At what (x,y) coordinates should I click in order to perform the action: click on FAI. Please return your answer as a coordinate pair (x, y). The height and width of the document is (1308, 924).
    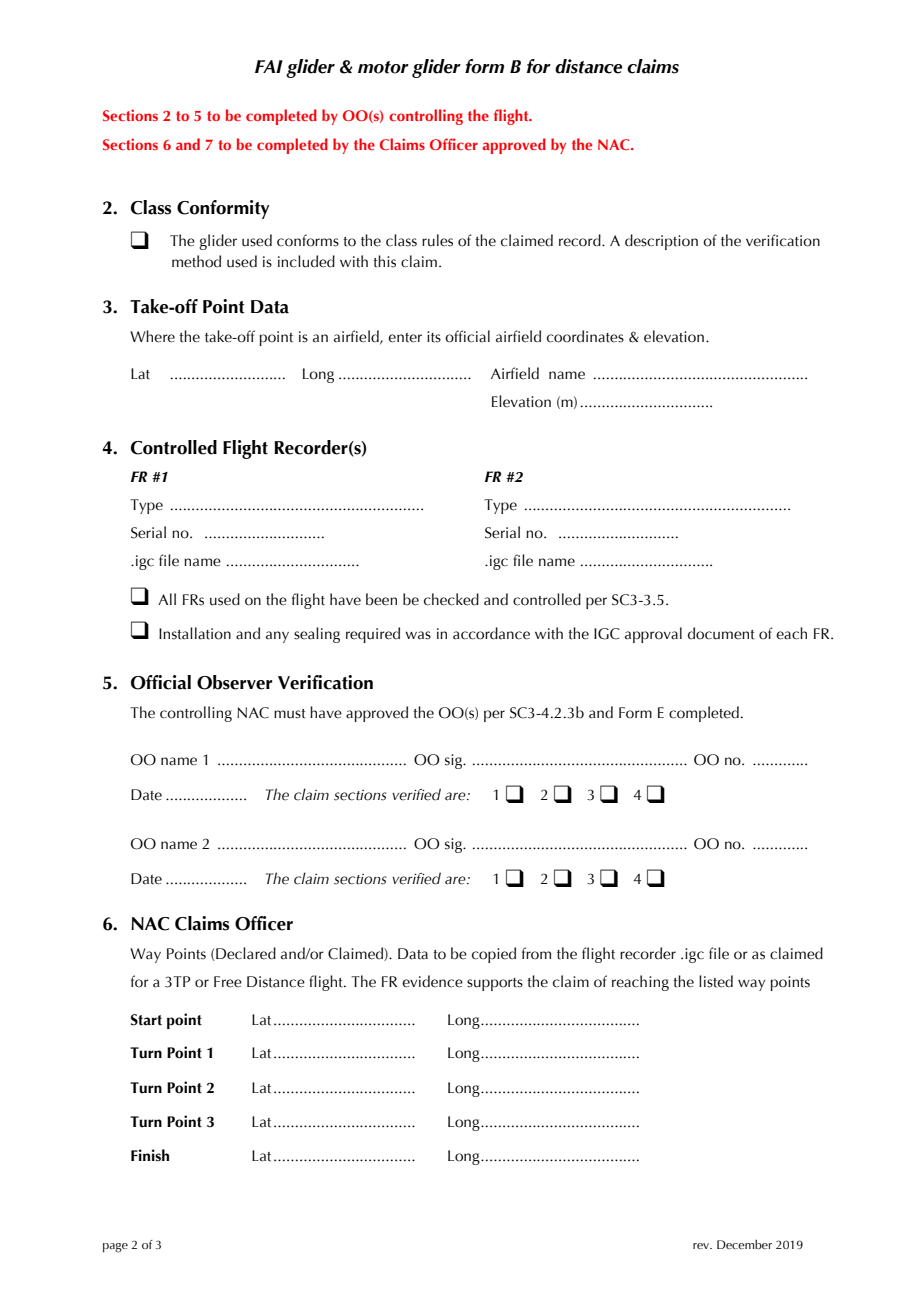
    Looking at the image, I should click on (269, 66).
